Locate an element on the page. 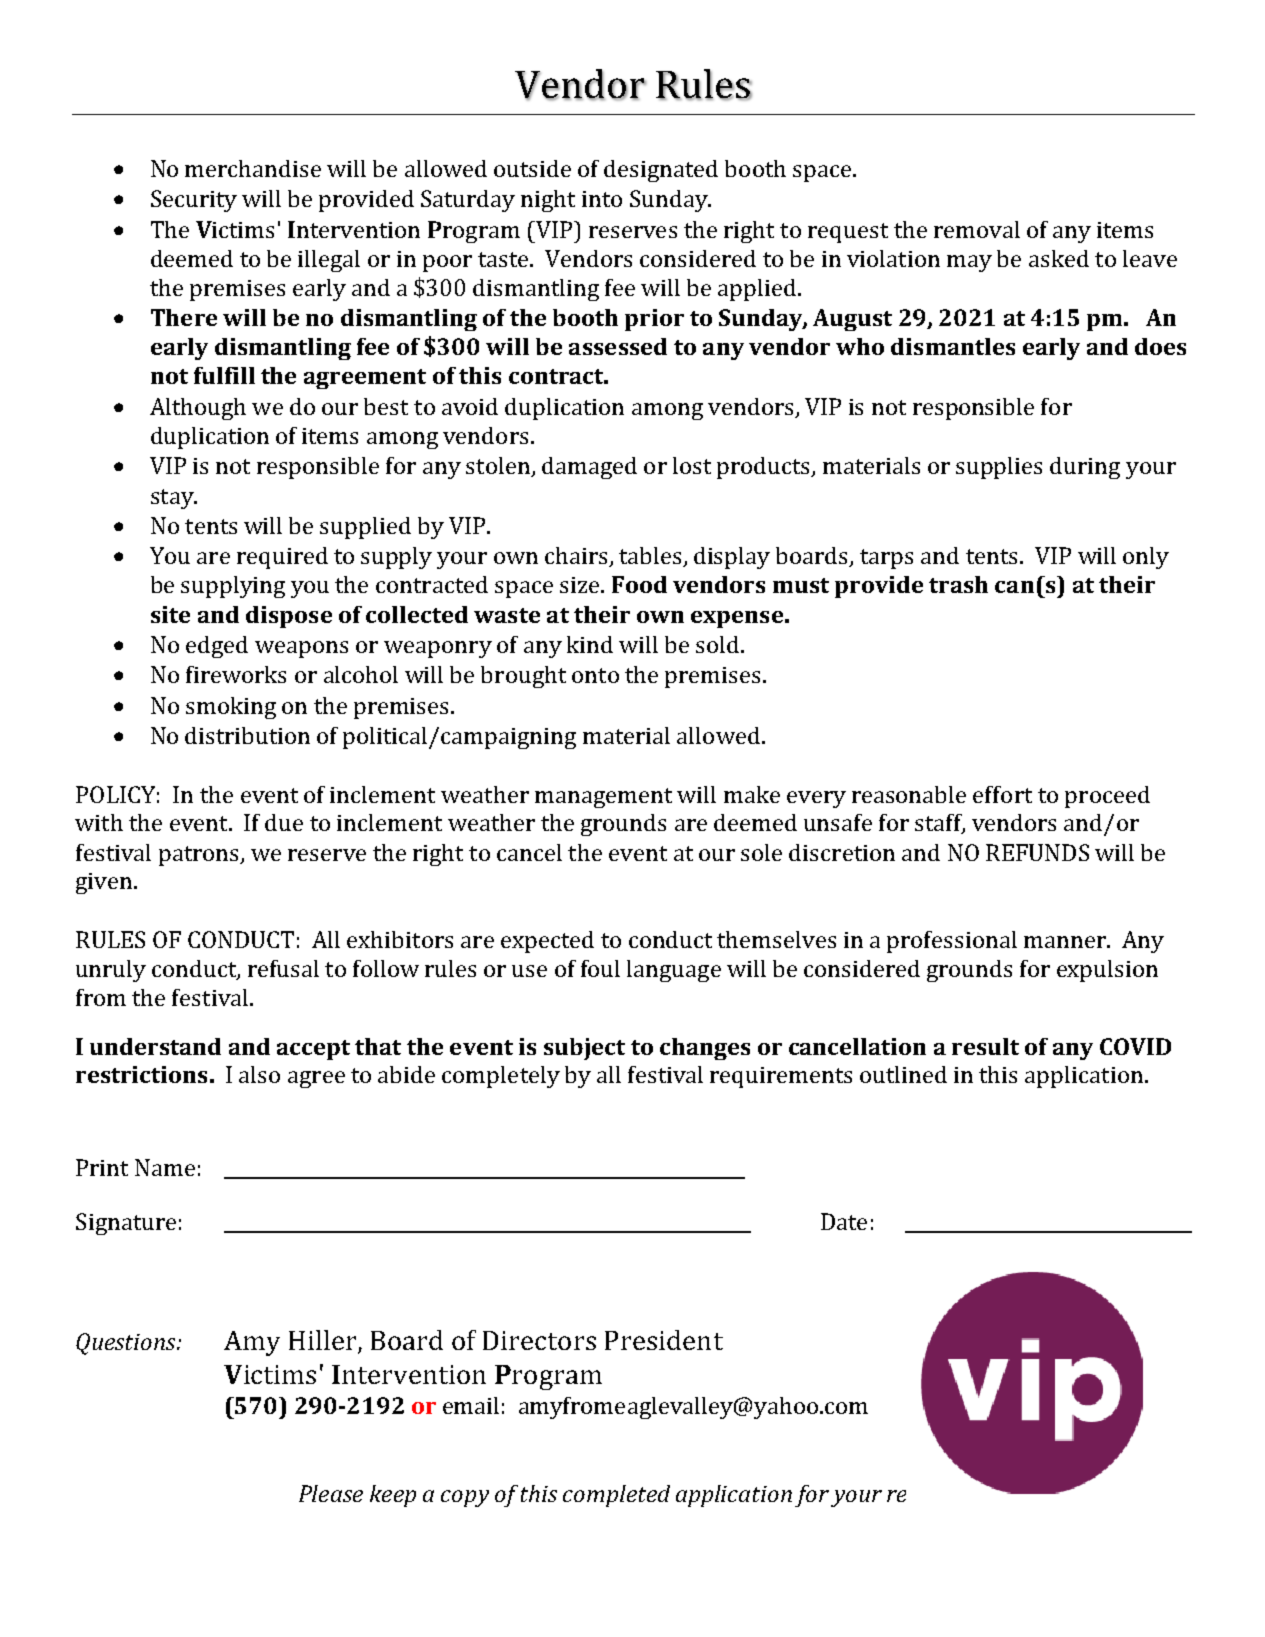  Security is located at coordinates (194, 201).
